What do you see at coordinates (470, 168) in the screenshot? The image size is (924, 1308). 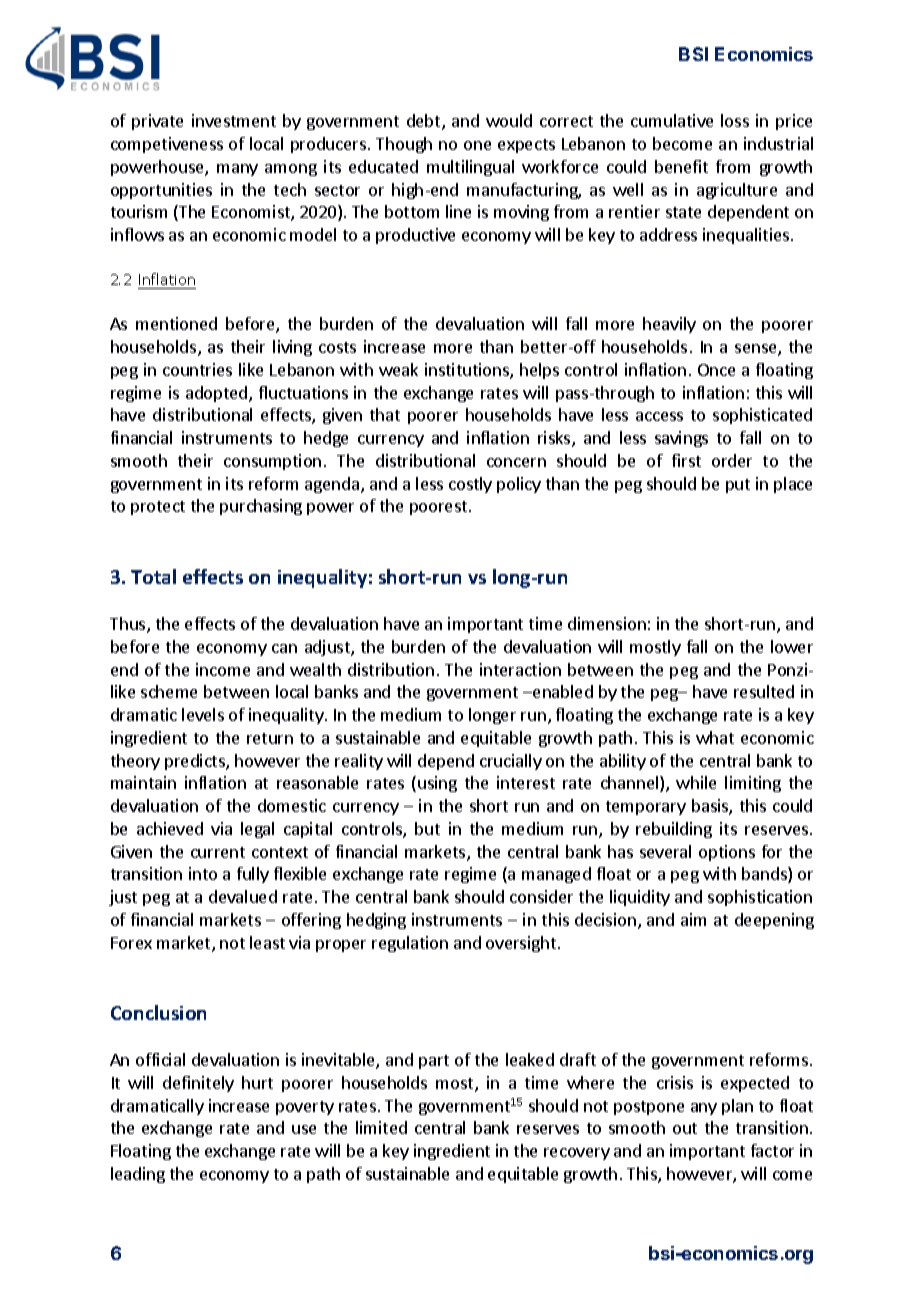 I see `multilingual` at bounding box center [470, 168].
